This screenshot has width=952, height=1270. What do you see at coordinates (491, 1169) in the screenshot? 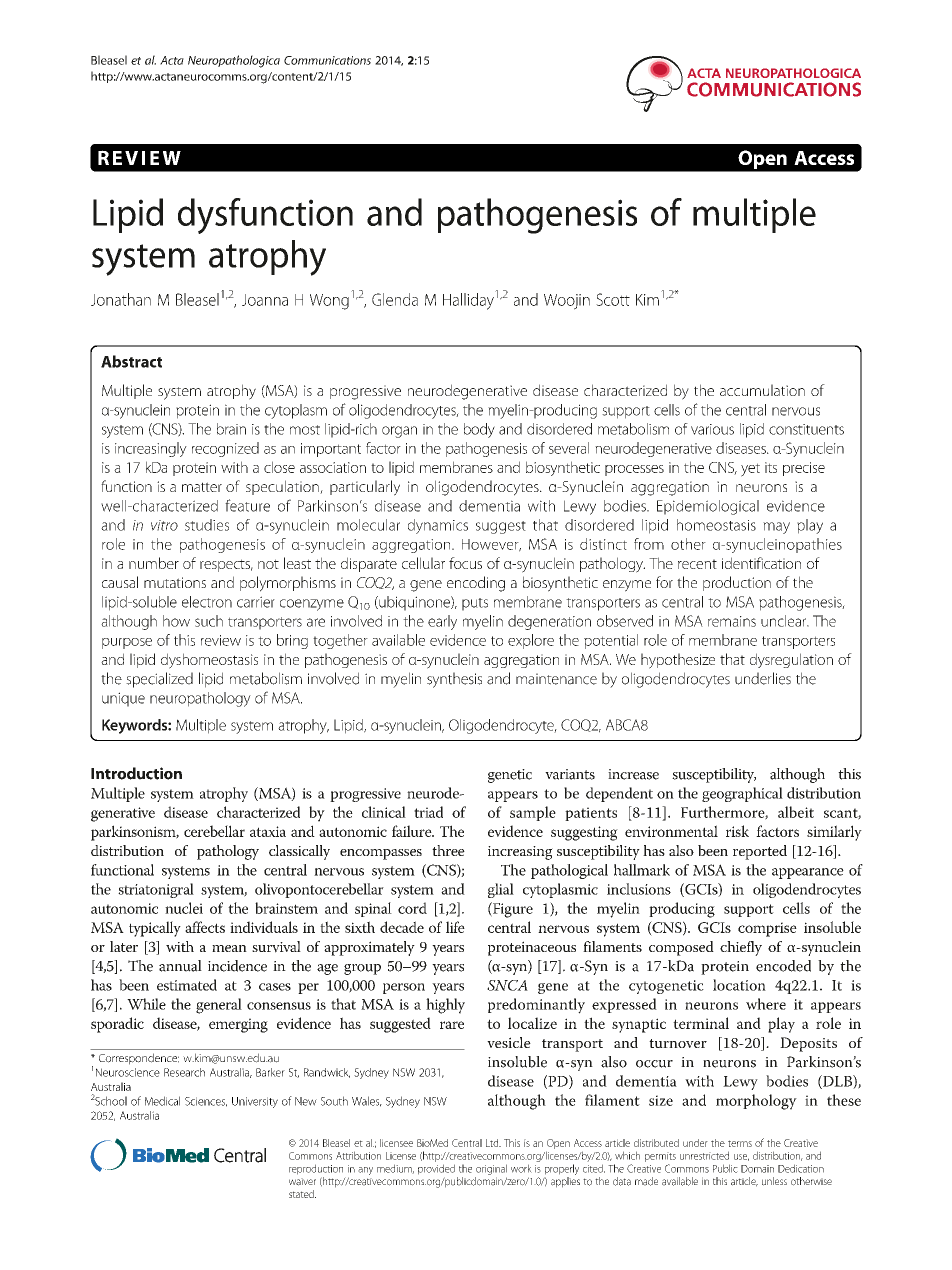
I see `original` at bounding box center [491, 1169].
